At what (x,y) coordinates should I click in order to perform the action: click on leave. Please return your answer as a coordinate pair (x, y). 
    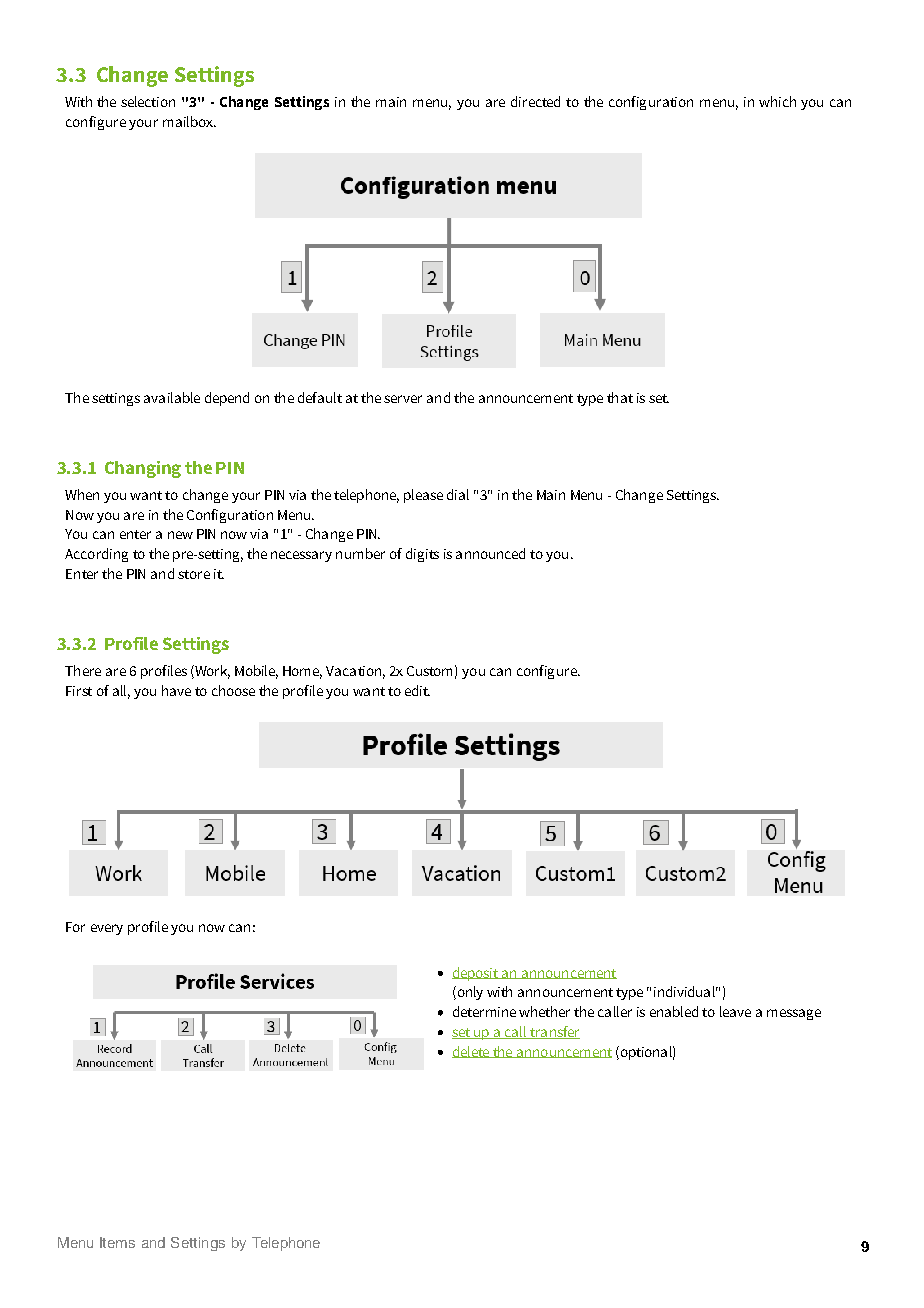
    Looking at the image, I should click on (735, 1011).
